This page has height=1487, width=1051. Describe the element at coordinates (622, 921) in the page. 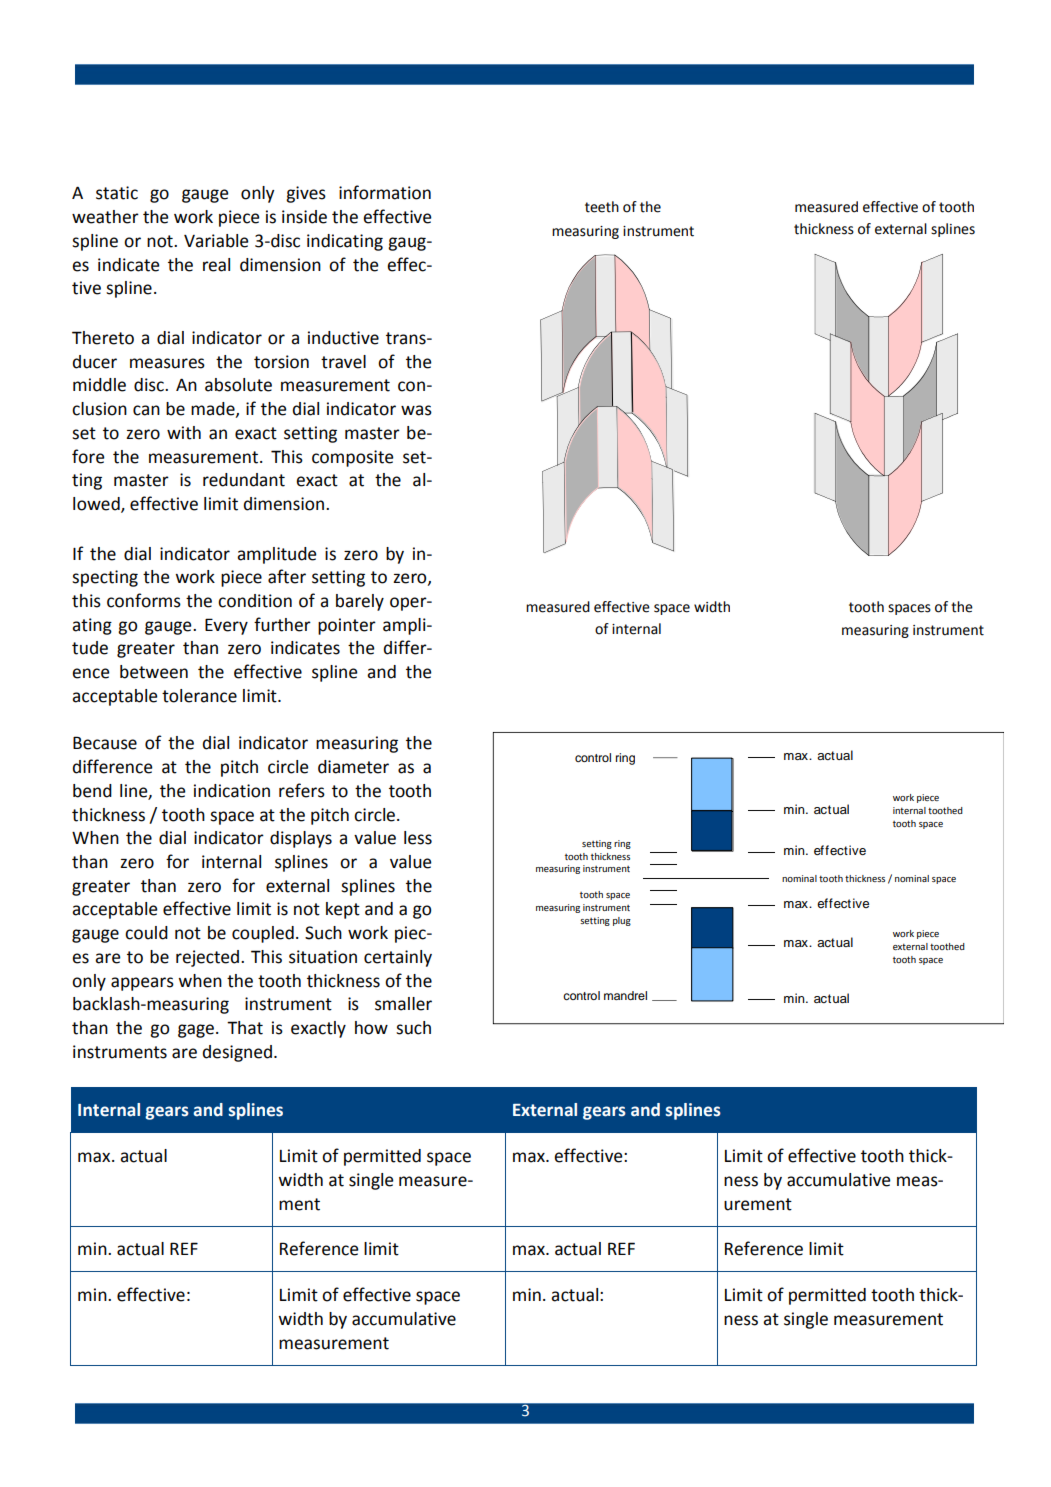

I see `plug` at that location.
